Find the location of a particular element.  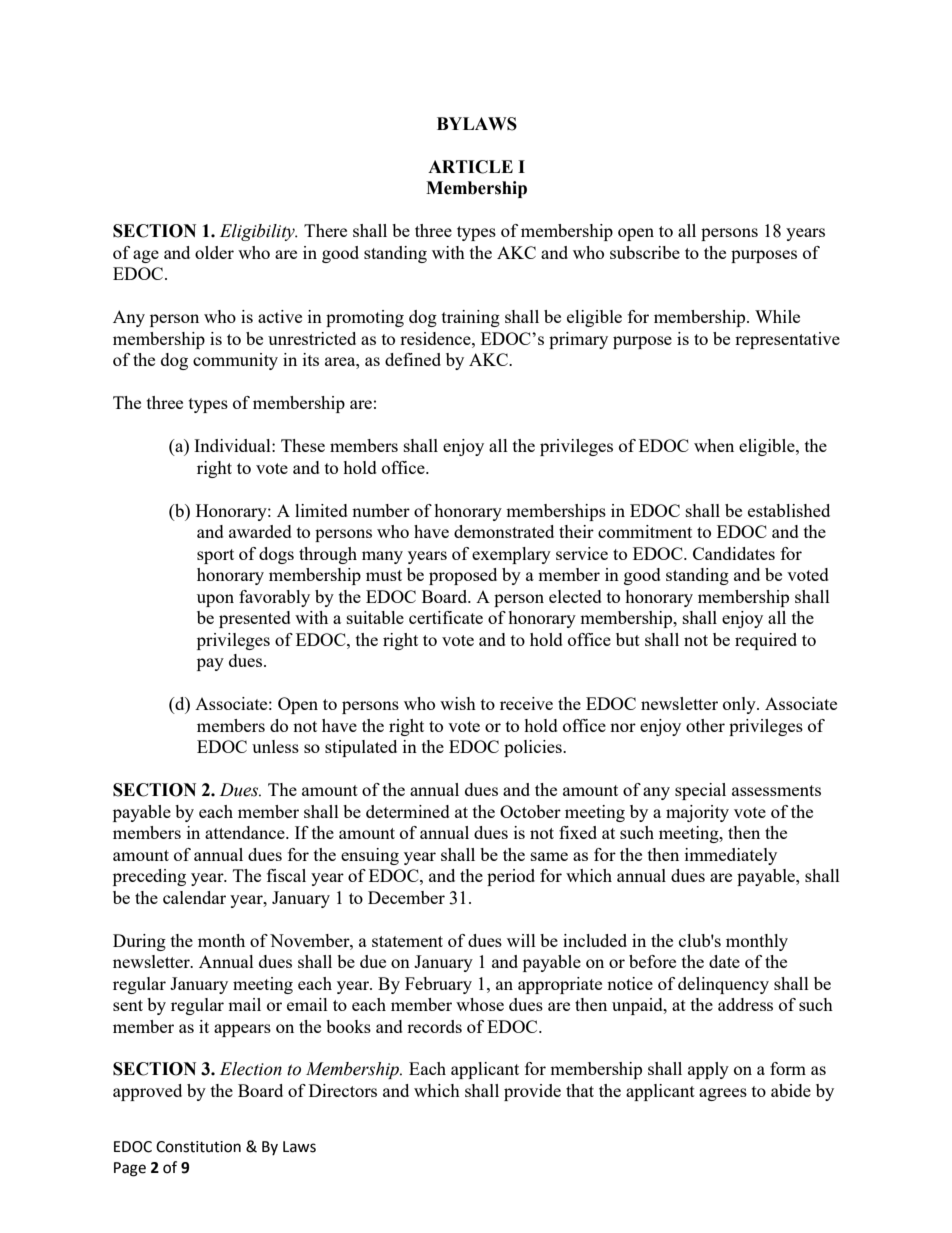

Eligibility is located at coordinates (258, 232).
